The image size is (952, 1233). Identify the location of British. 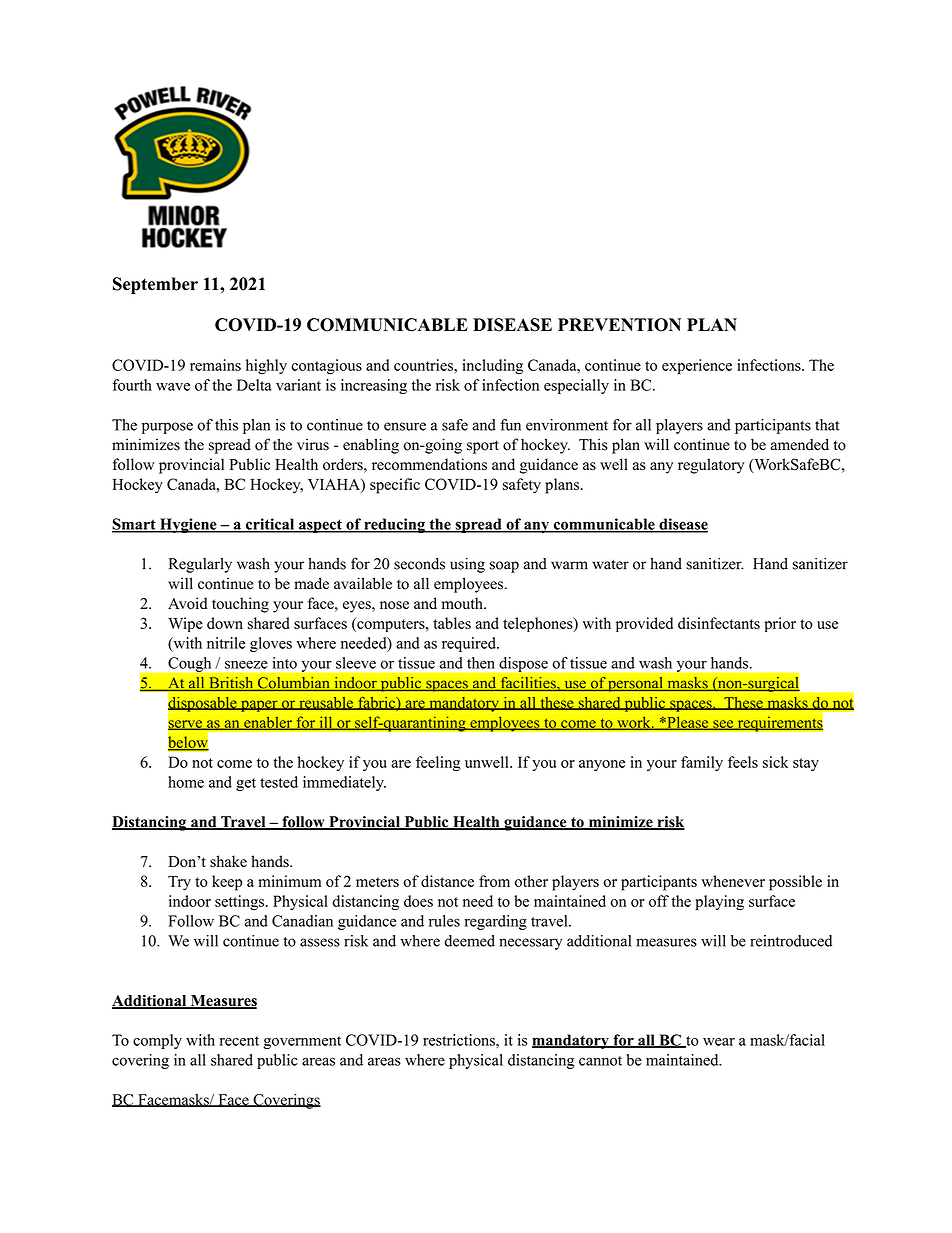
(231, 684).
